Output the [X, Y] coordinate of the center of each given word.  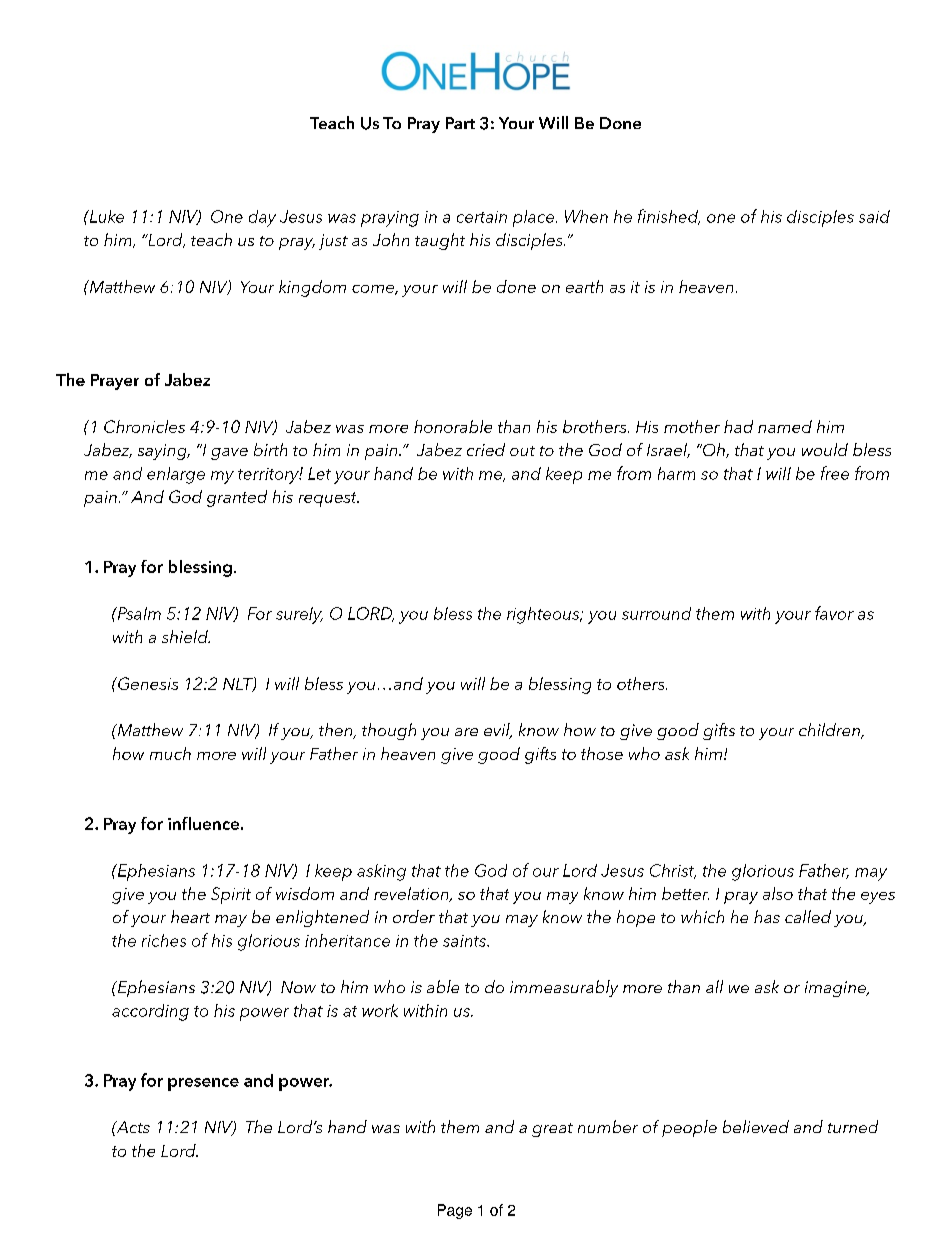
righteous [544, 615]
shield [186, 636]
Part [460, 123]
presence [203, 1084]
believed [756, 1126]
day [262, 218]
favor [834, 613]
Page [455, 1211]
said [874, 216]
